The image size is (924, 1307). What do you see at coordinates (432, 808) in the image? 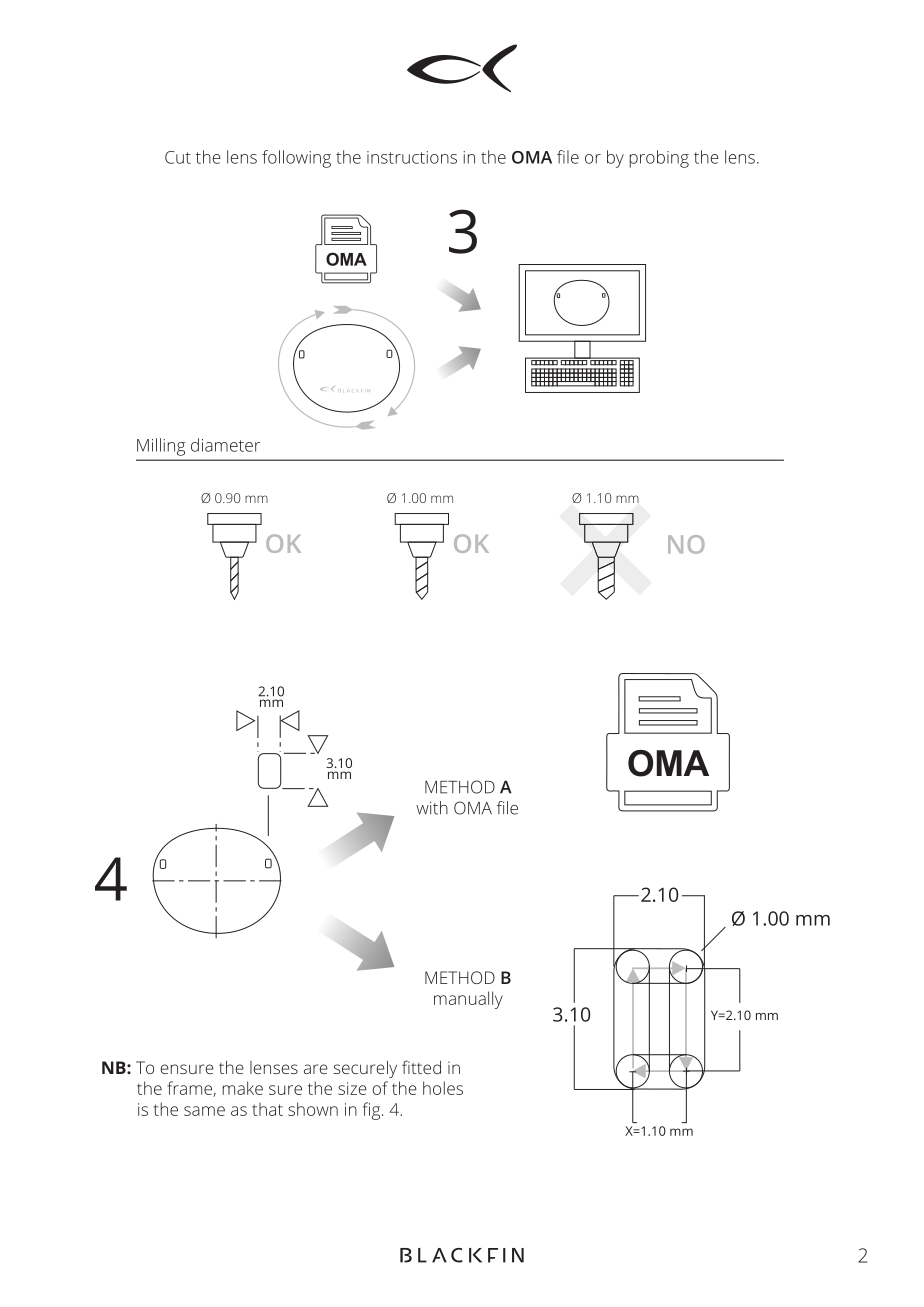
I see `with` at bounding box center [432, 808].
